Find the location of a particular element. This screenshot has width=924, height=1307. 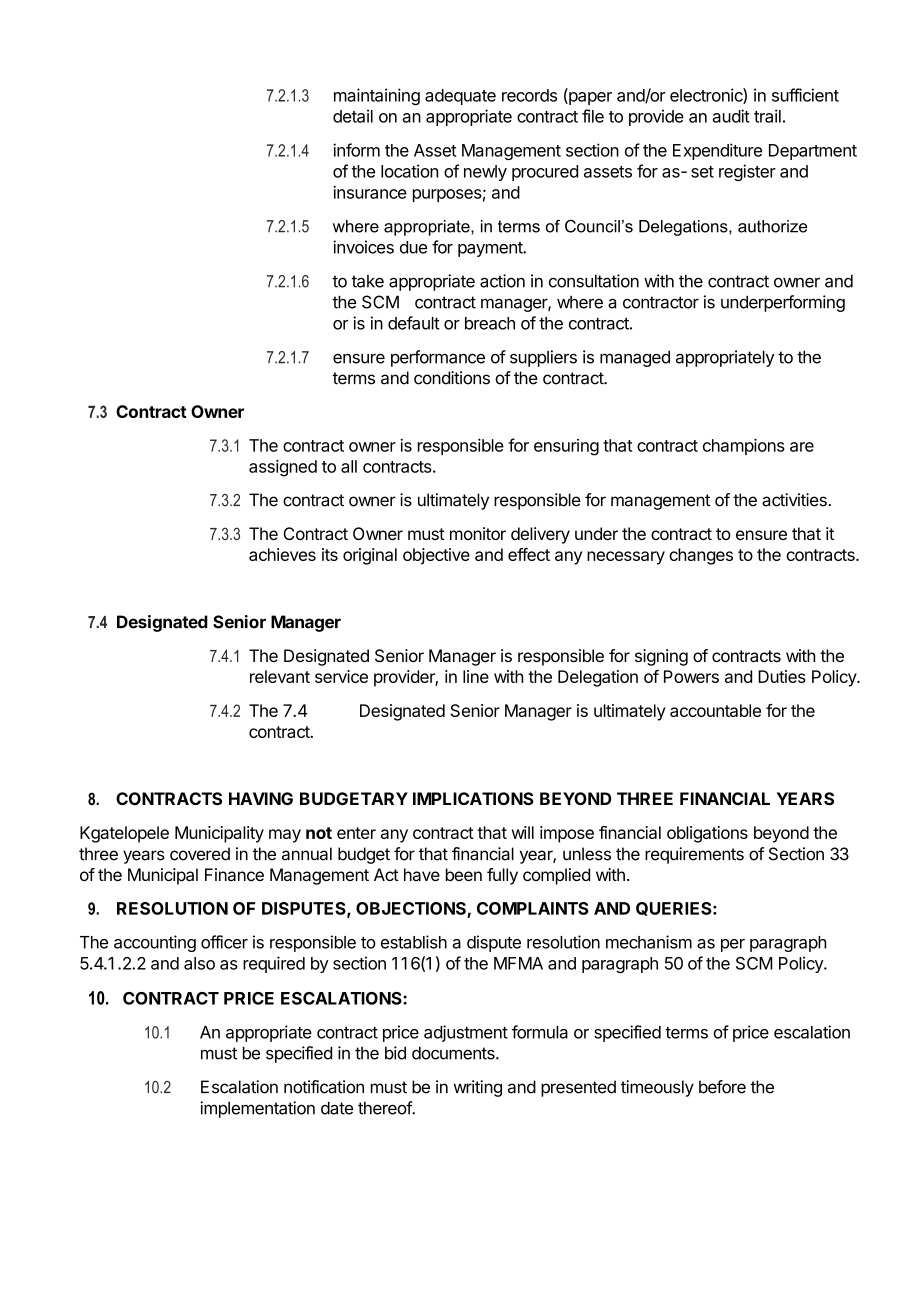

conditions is located at coordinates (452, 378).
